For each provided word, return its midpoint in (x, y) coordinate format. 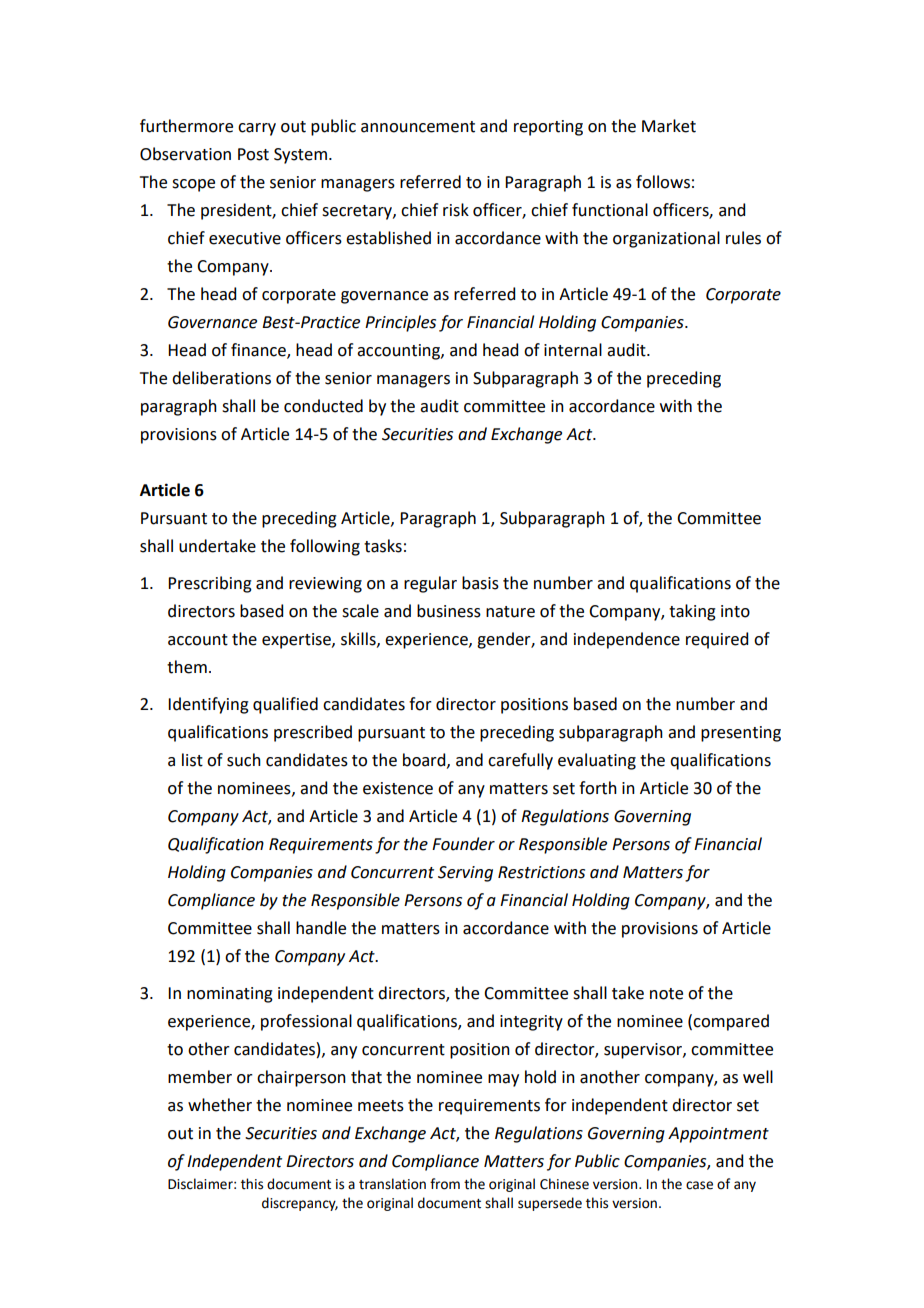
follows (663, 182)
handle (321, 928)
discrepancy (300, 1204)
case (699, 1185)
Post (253, 154)
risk (456, 210)
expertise (297, 641)
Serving (465, 874)
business (449, 611)
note (666, 994)
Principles (400, 323)
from (445, 1184)
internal (573, 350)
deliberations (221, 378)
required (717, 640)
